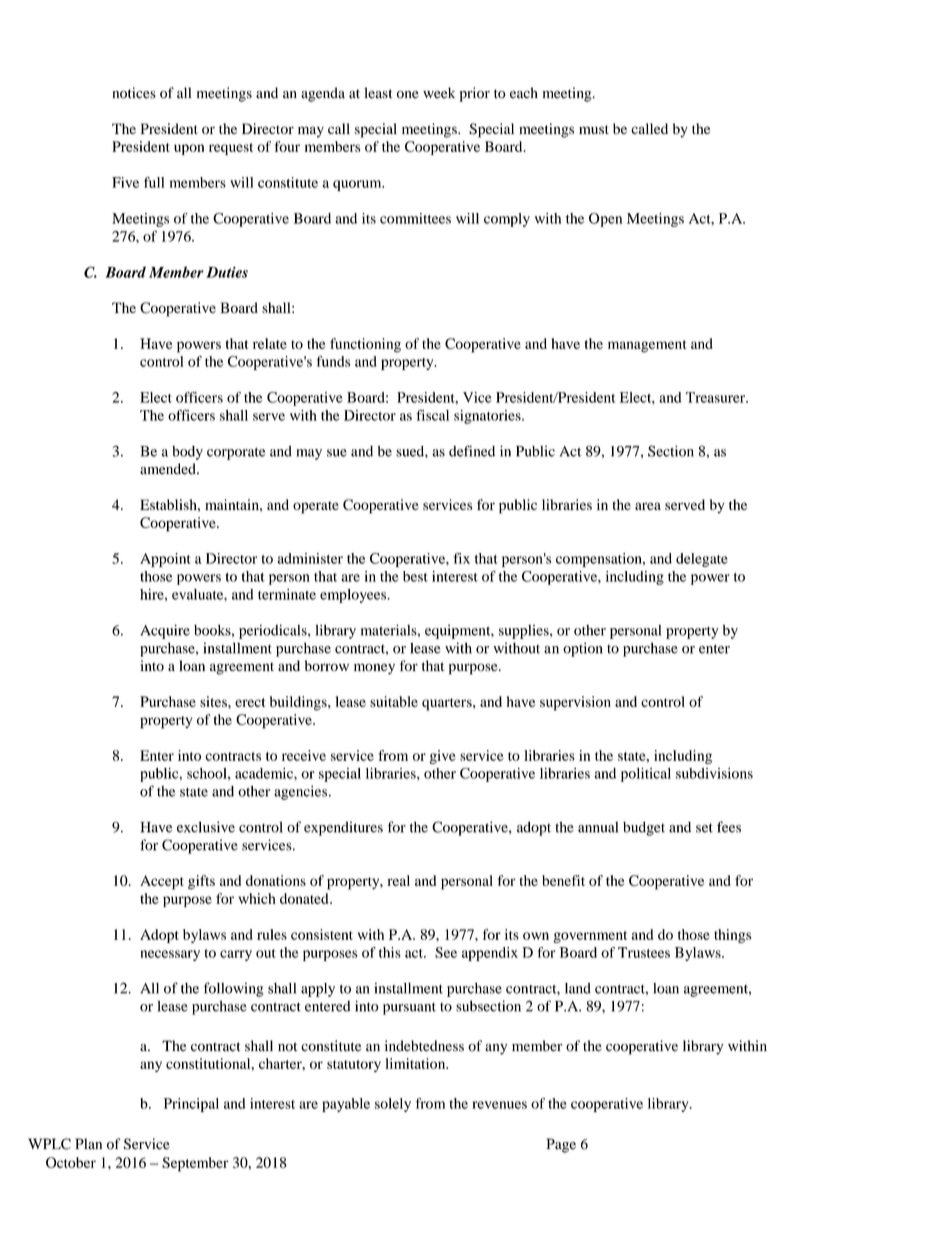 This screenshot has width=952, height=1233. What do you see at coordinates (191, 1105) in the screenshot?
I see `Principal` at bounding box center [191, 1105].
